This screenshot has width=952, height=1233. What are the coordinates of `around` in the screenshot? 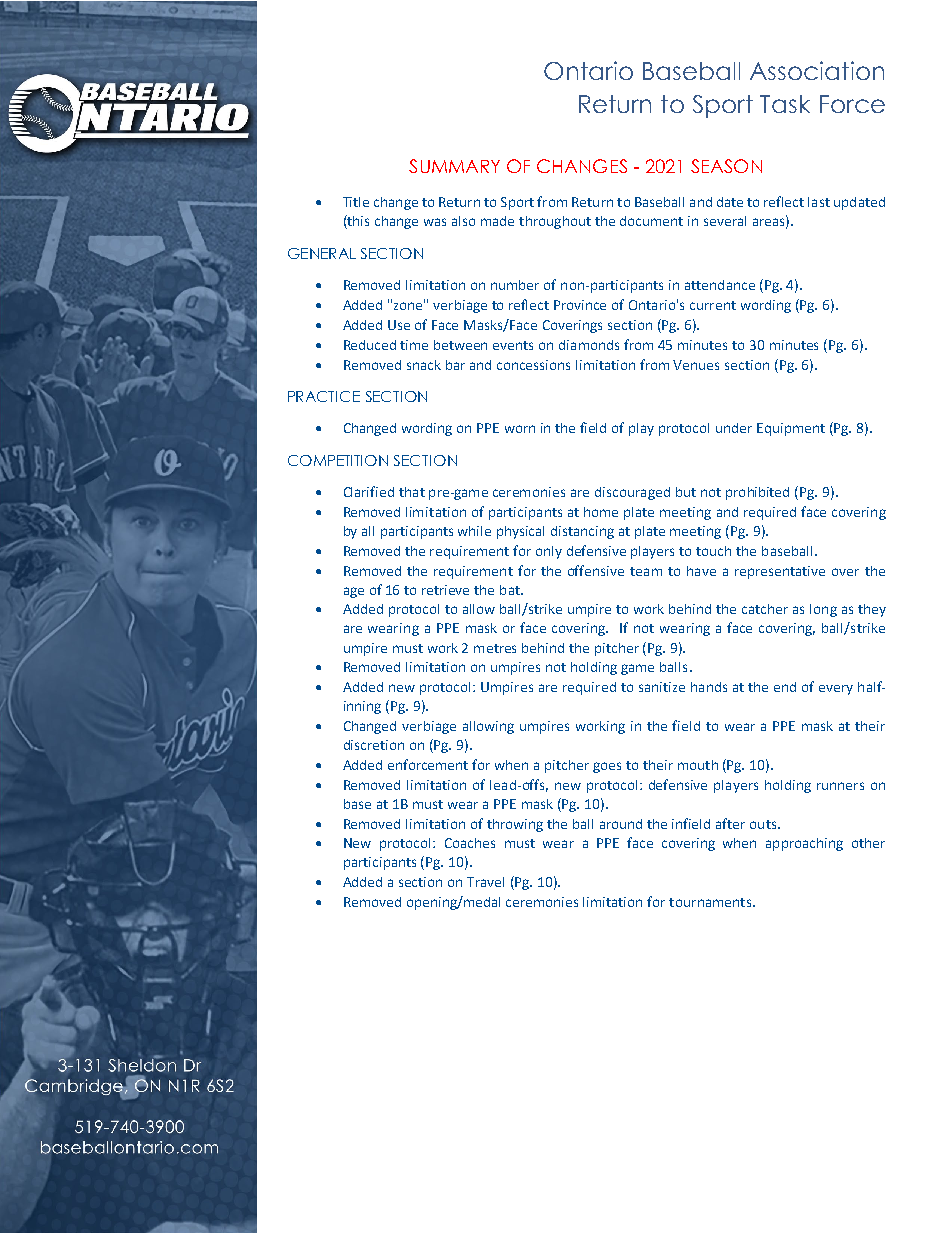 It's located at (621, 824).
